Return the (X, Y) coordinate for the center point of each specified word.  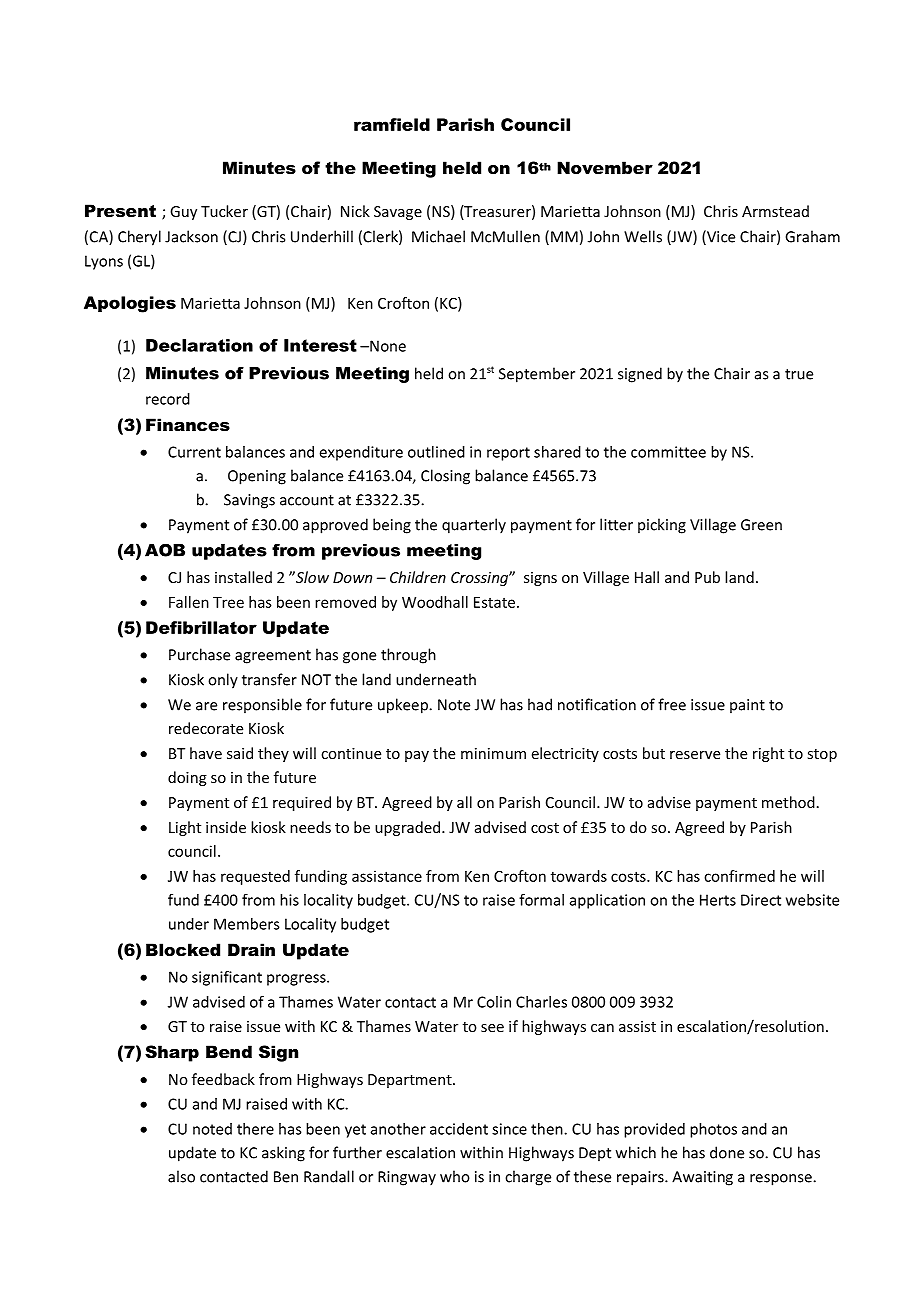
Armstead (775, 211)
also (181, 1176)
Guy (183, 213)
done (727, 1152)
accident (459, 1129)
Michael (438, 236)
